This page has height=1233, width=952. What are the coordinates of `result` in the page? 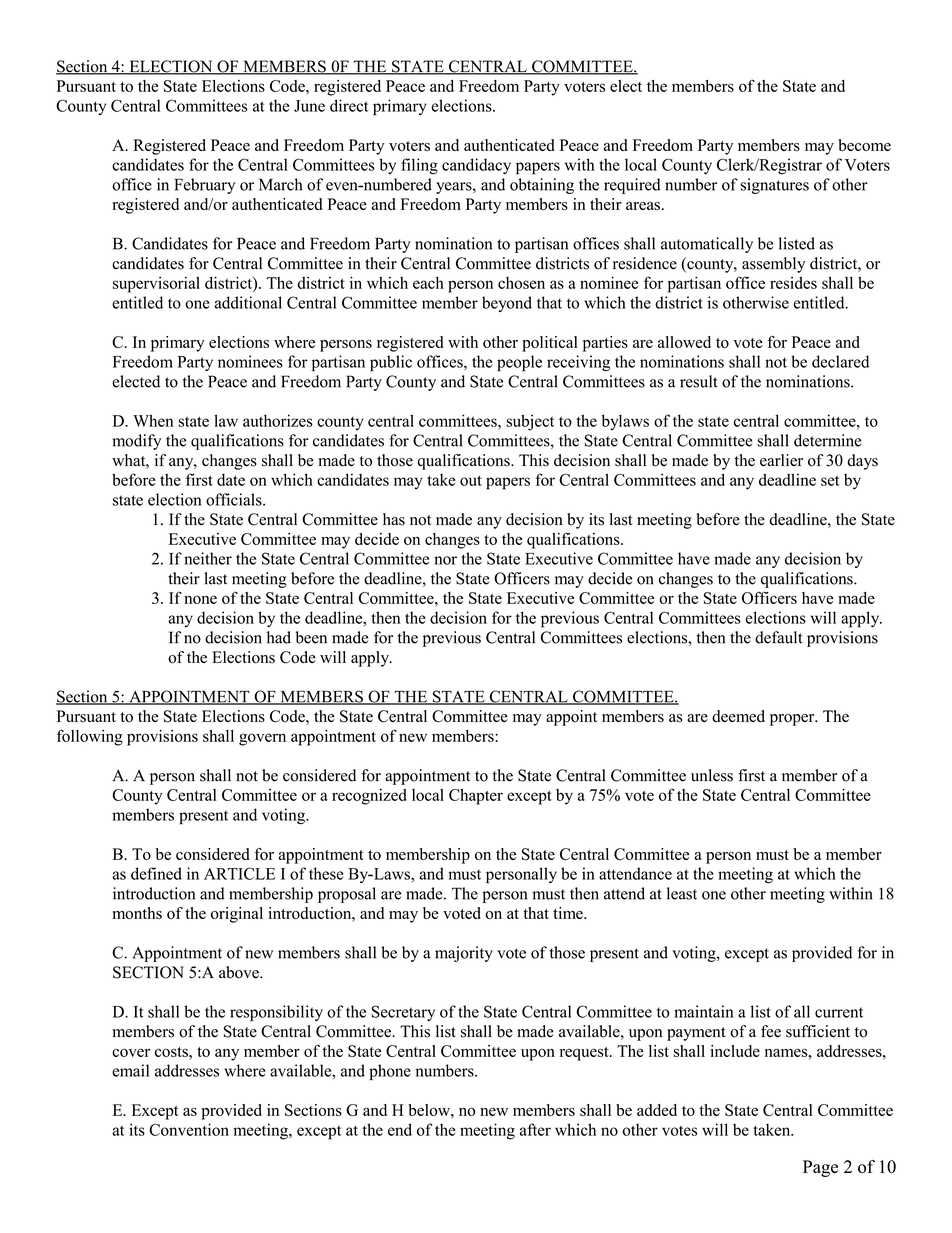 It's located at (699, 381).
